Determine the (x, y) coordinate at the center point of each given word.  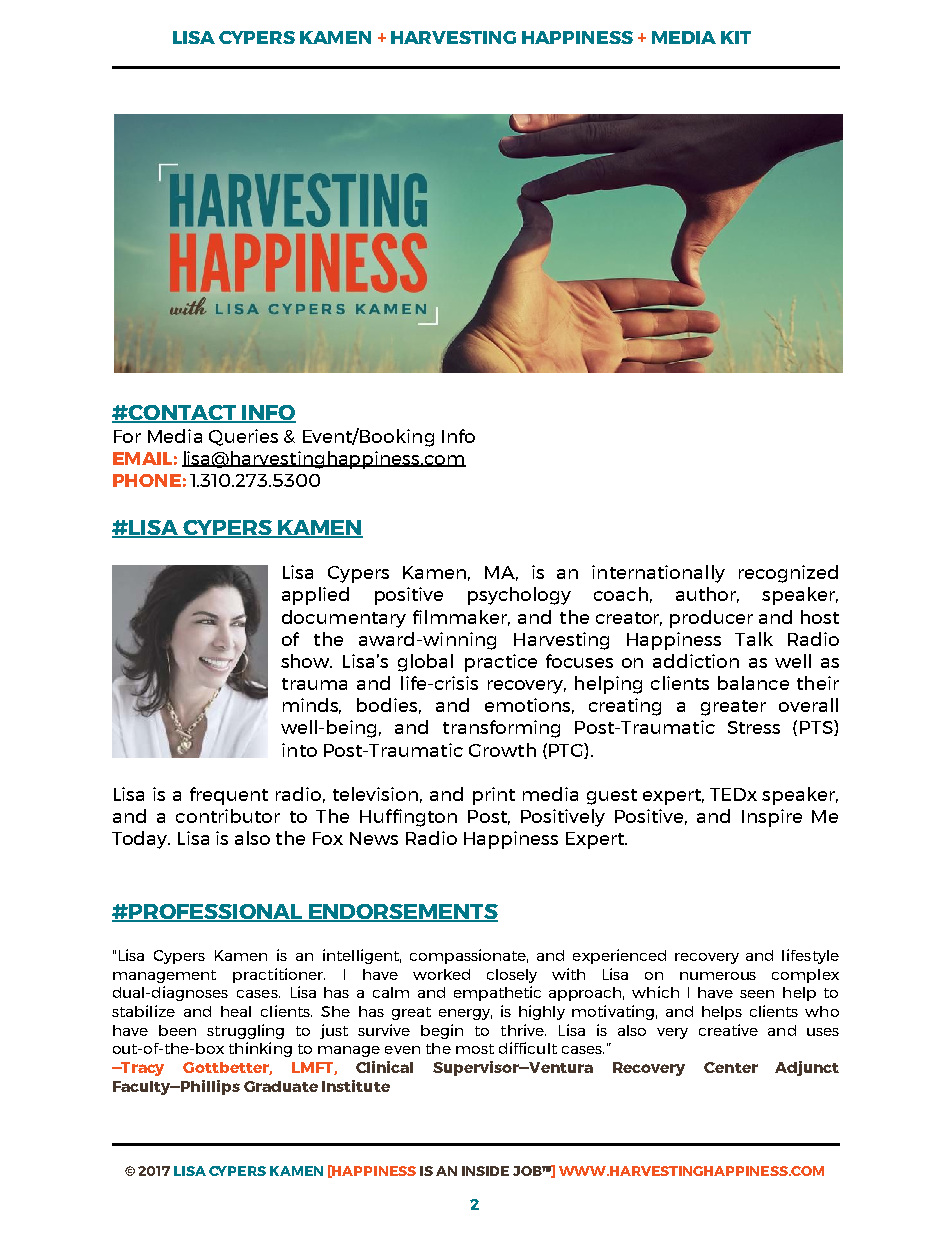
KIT (736, 37)
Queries (243, 437)
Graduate (281, 1086)
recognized (788, 574)
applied (315, 596)
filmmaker (461, 618)
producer (711, 619)
